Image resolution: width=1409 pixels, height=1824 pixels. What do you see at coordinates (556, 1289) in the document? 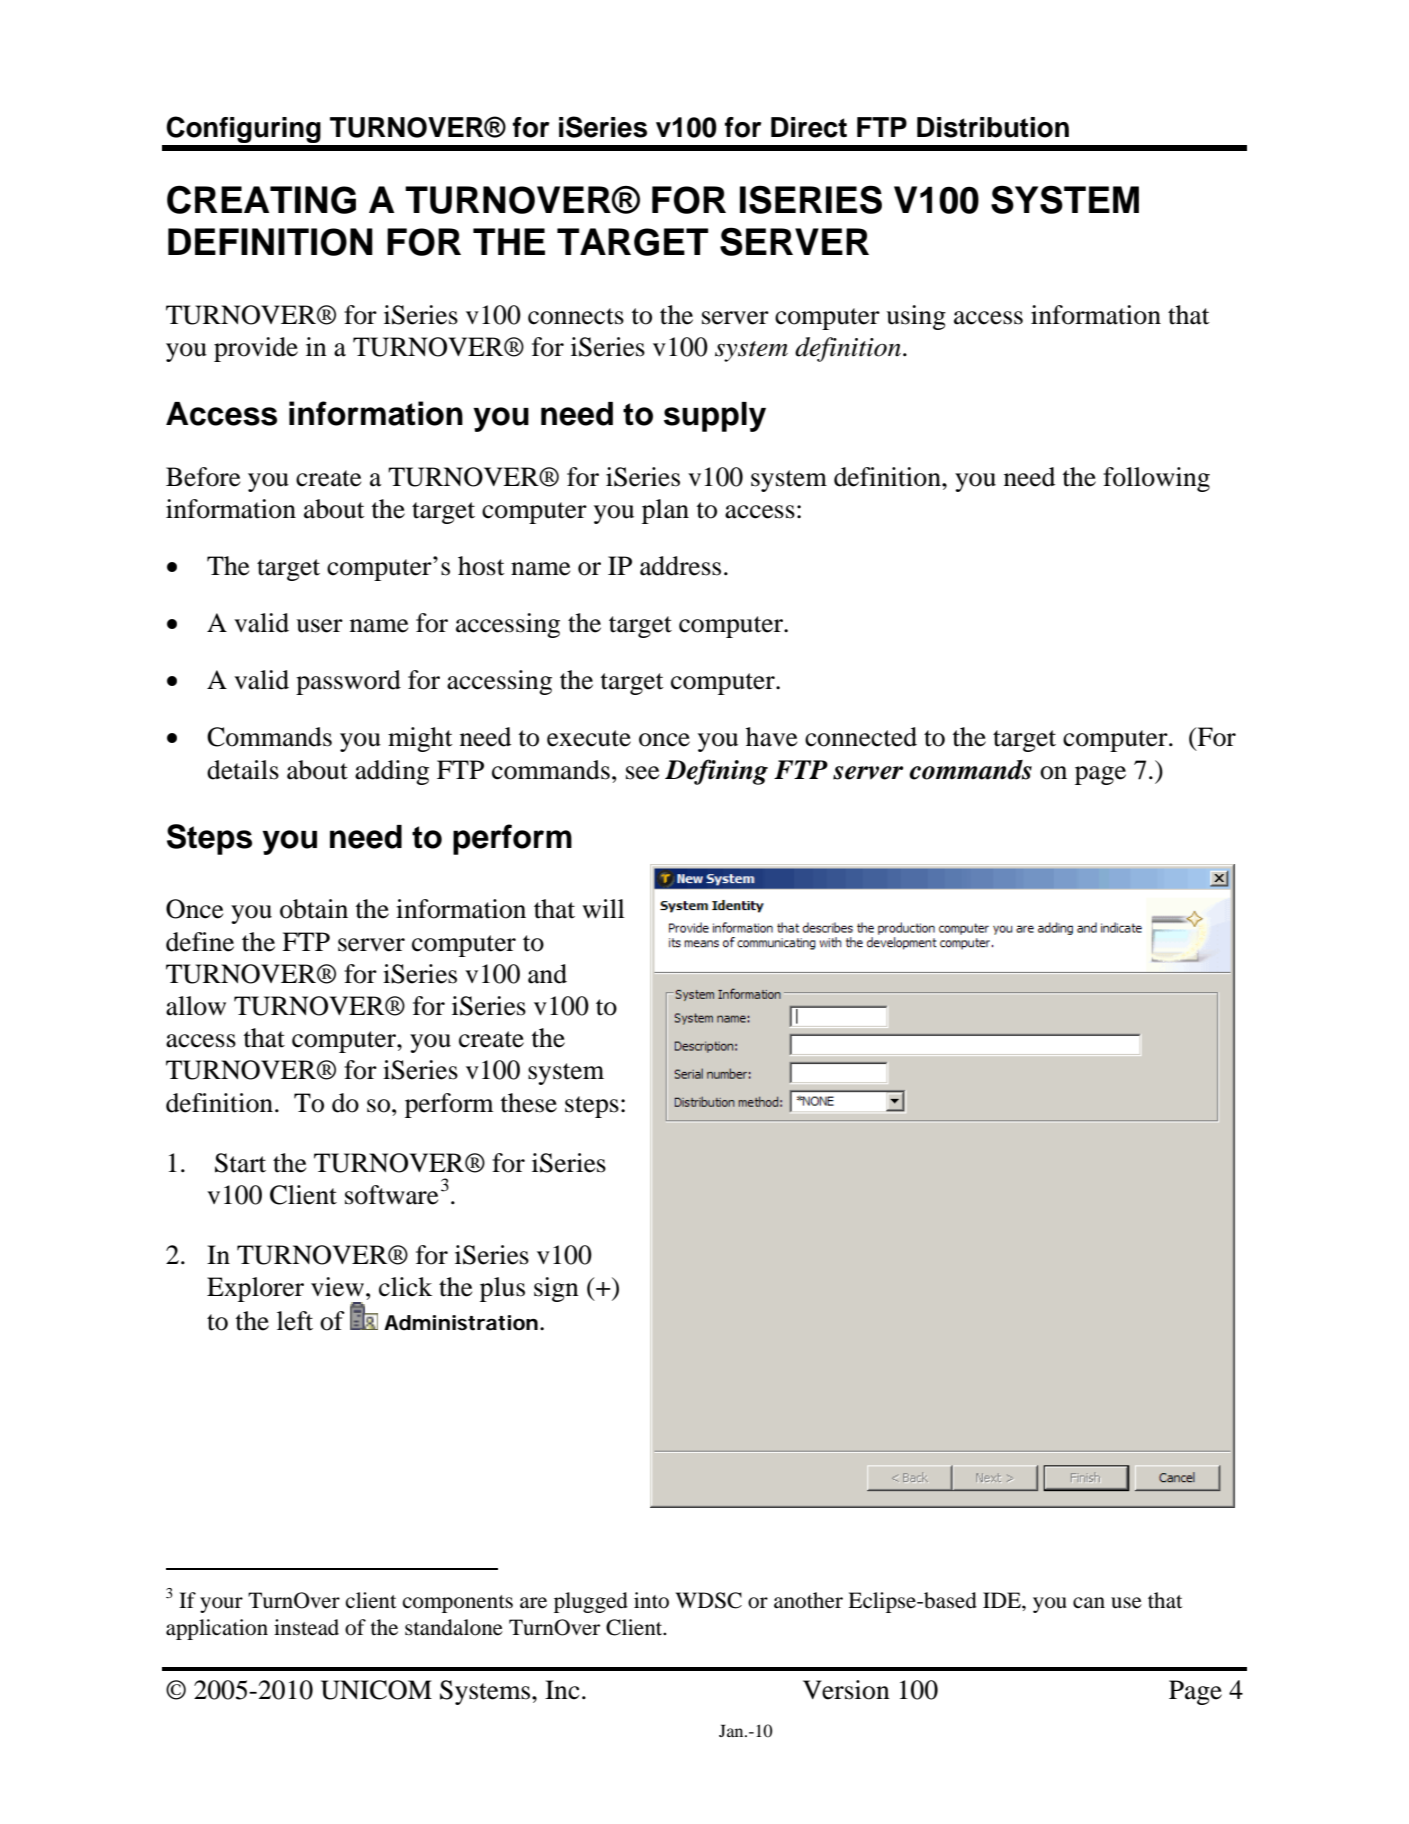
I see `sign` at bounding box center [556, 1289].
